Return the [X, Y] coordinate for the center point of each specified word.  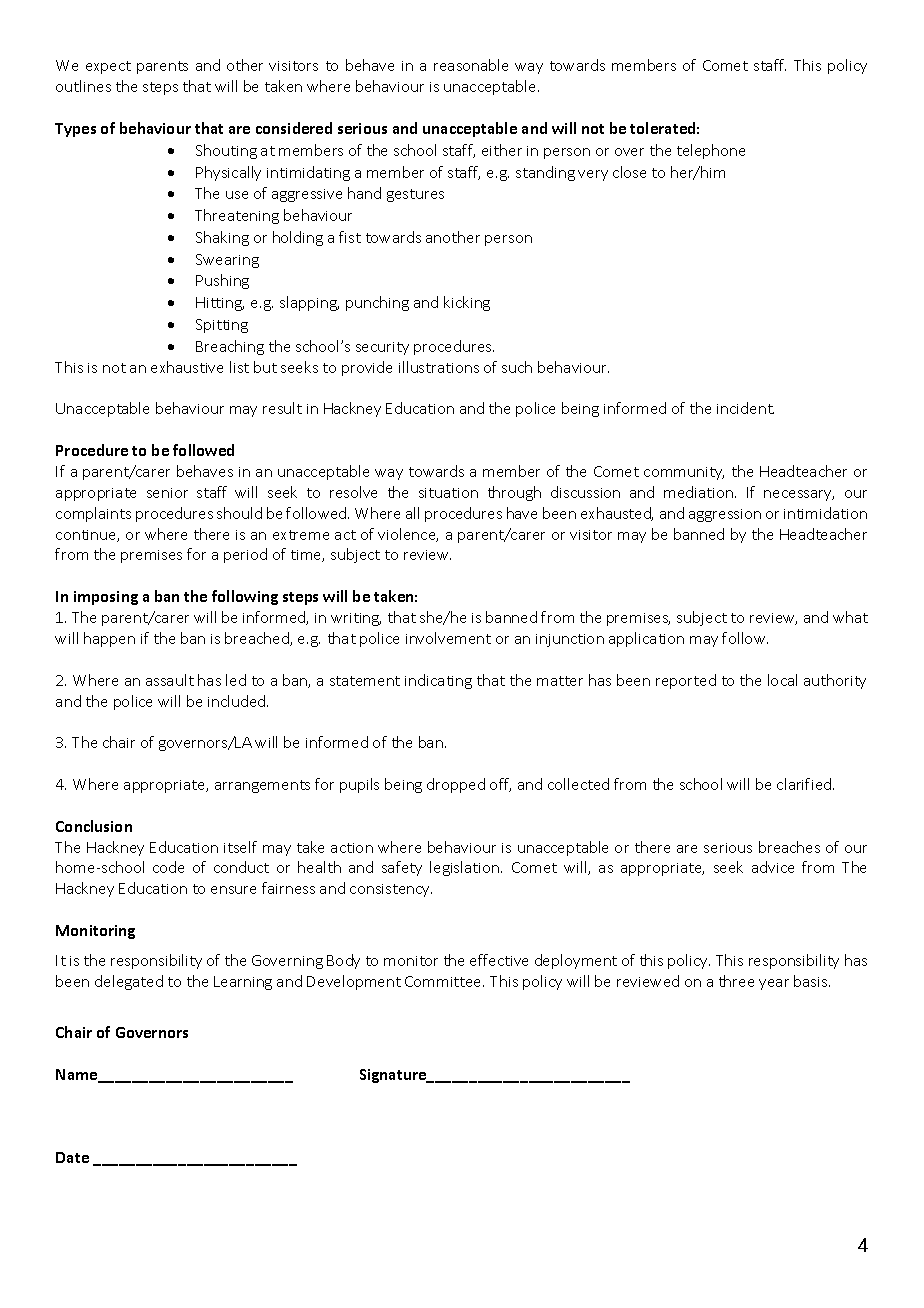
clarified [805, 784]
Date [72, 1157]
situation [448, 493]
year [774, 984]
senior [167, 493]
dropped [456, 785]
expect [108, 67]
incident [745, 408]
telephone [711, 151]
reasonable [471, 65]
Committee [444, 981]
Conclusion [94, 826]
